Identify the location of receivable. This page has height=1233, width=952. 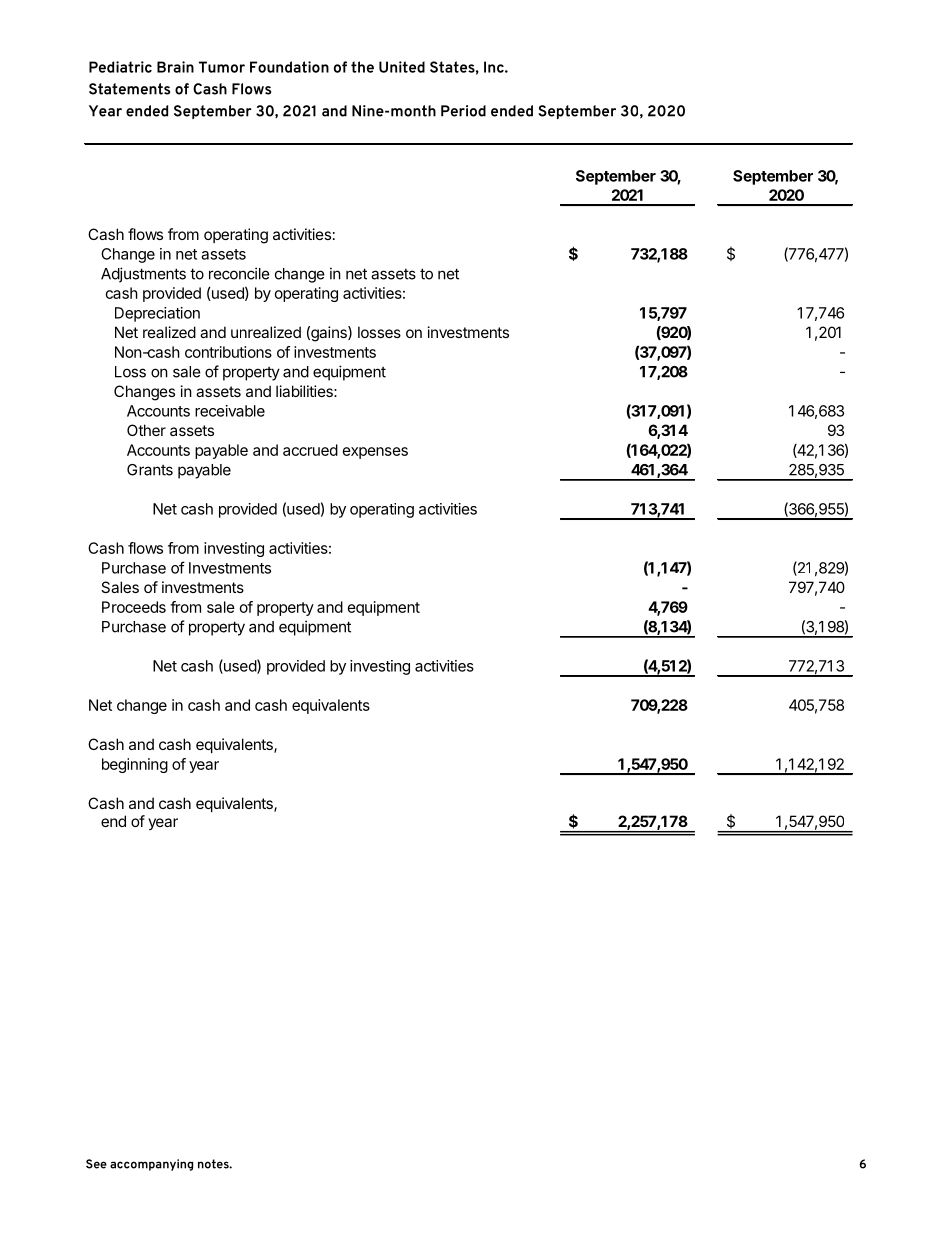
(230, 411).
